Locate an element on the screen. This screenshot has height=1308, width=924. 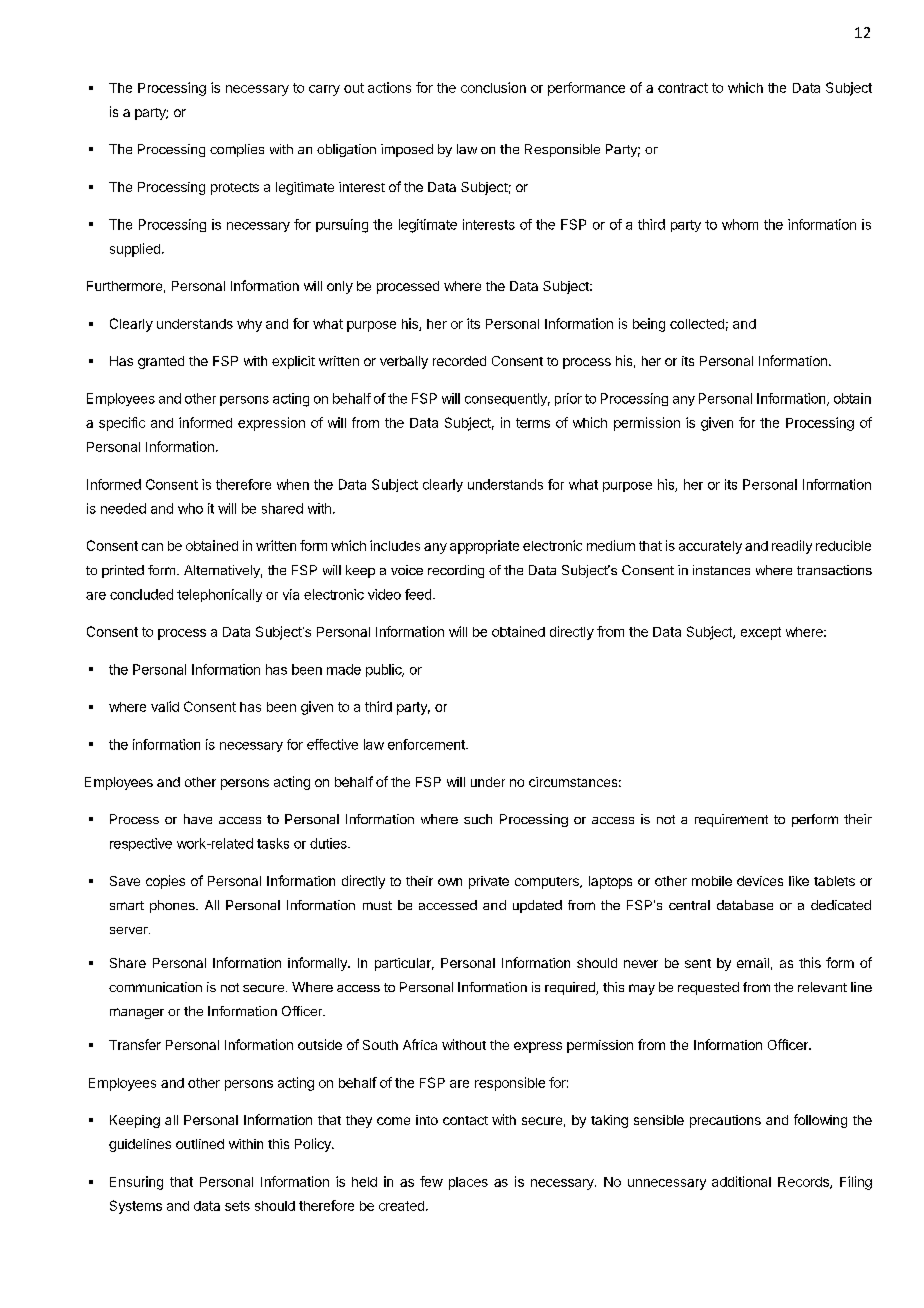
readily is located at coordinates (792, 547).
